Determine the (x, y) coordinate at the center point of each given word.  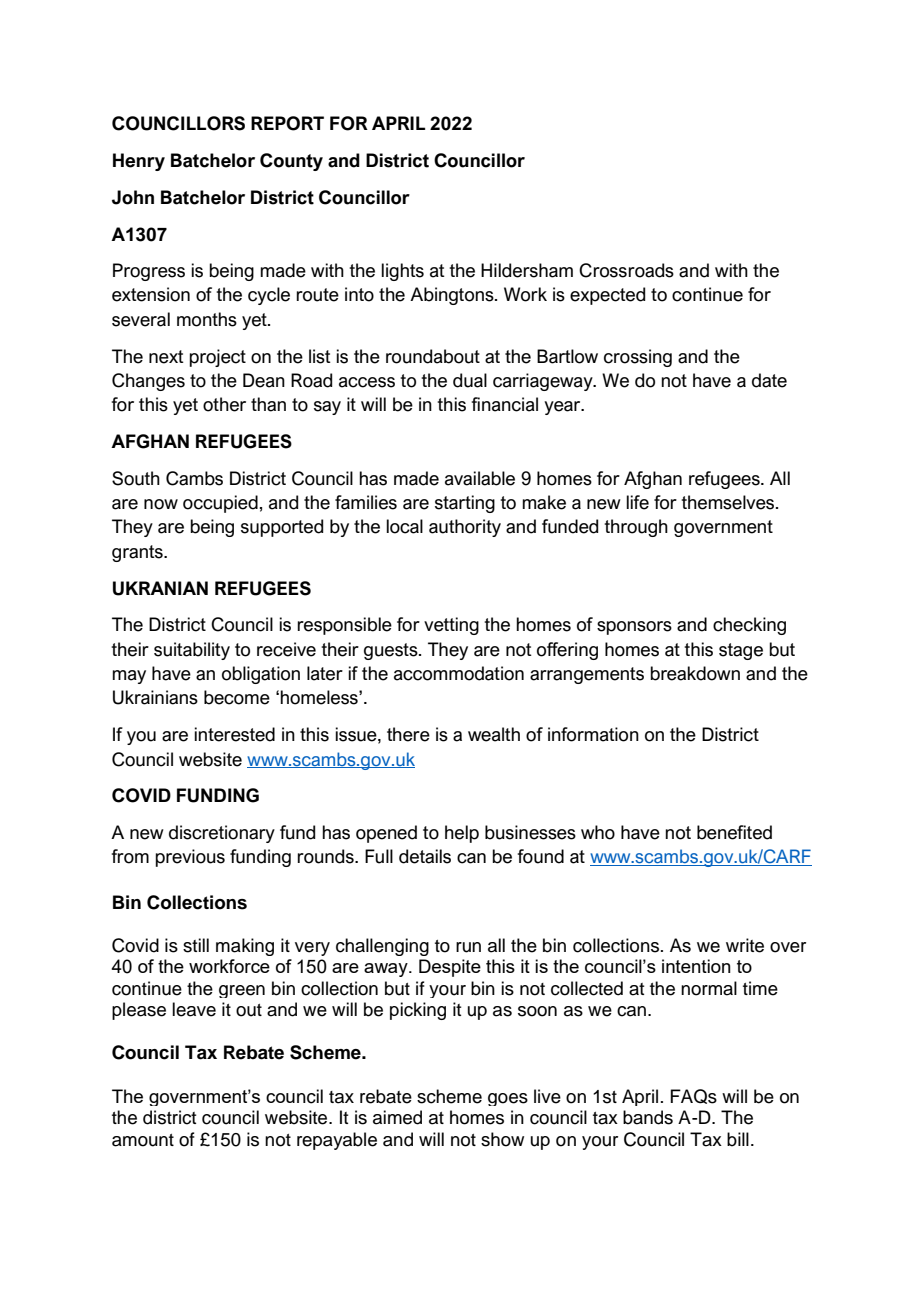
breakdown (695, 673)
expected (607, 296)
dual (470, 380)
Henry (139, 162)
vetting (451, 626)
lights (402, 272)
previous (190, 858)
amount (143, 1140)
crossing (638, 358)
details (425, 856)
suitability (192, 651)
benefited (734, 832)
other (224, 404)
